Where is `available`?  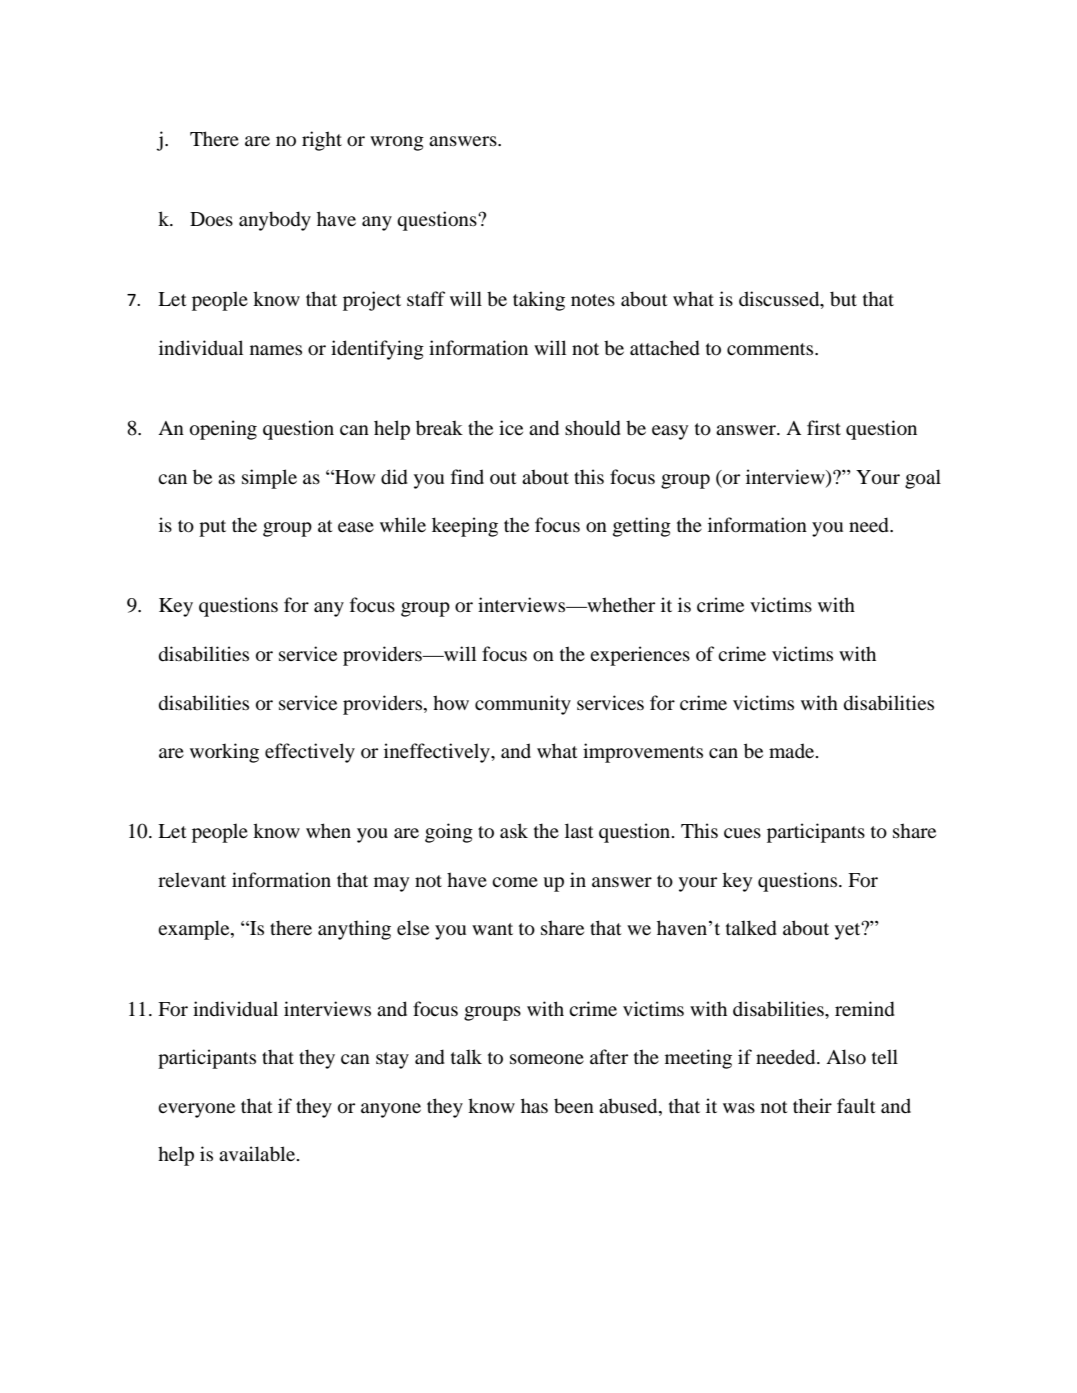 available is located at coordinates (258, 1154).
